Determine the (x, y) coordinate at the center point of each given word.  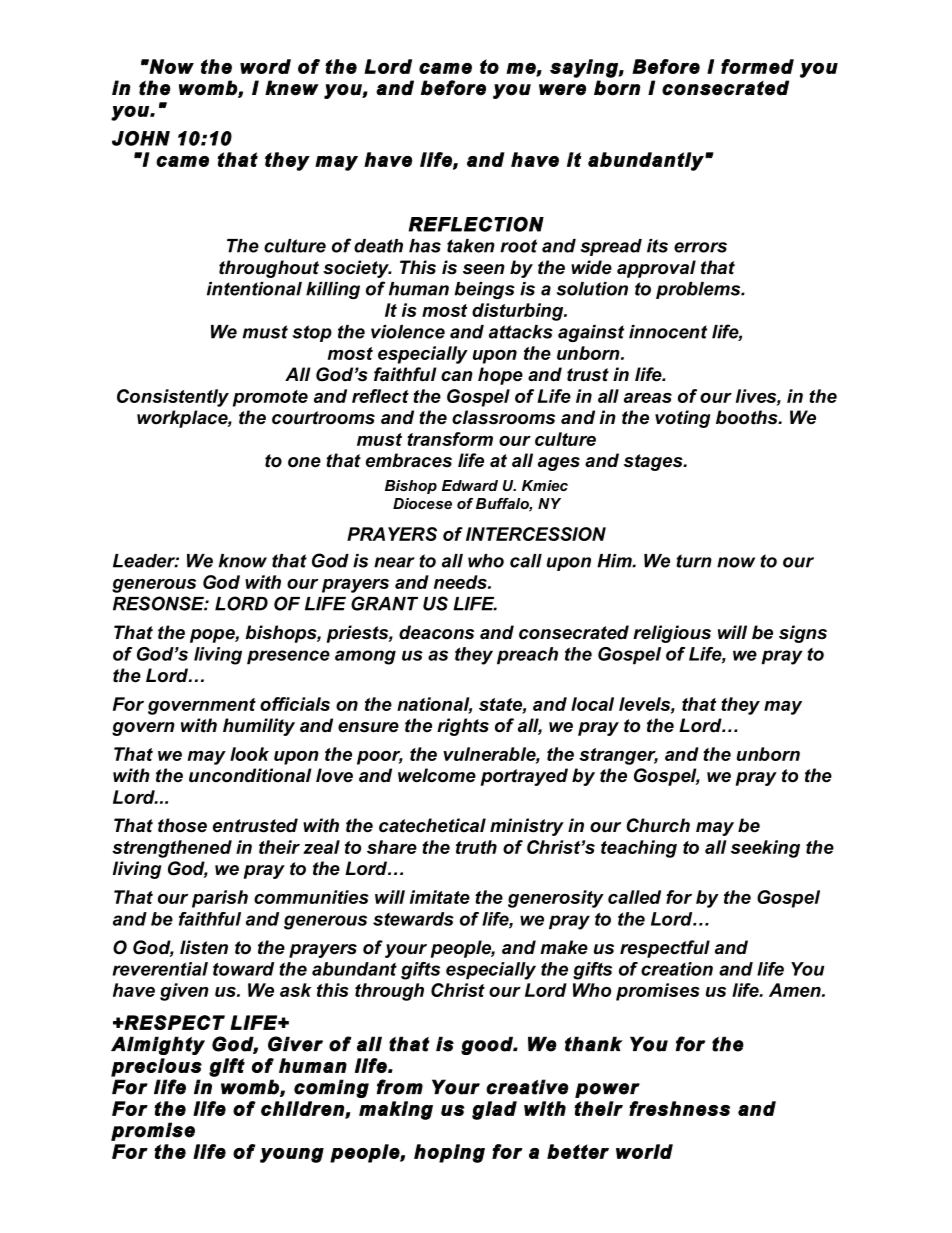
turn (694, 561)
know (243, 561)
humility (259, 727)
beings (485, 290)
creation (677, 969)
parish (220, 899)
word (265, 66)
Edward (470, 485)
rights (463, 727)
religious (672, 634)
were (562, 90)
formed (757, 66)
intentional (254, 289)
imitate (440, 897)
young (292, 1155)
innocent (668, 332)
